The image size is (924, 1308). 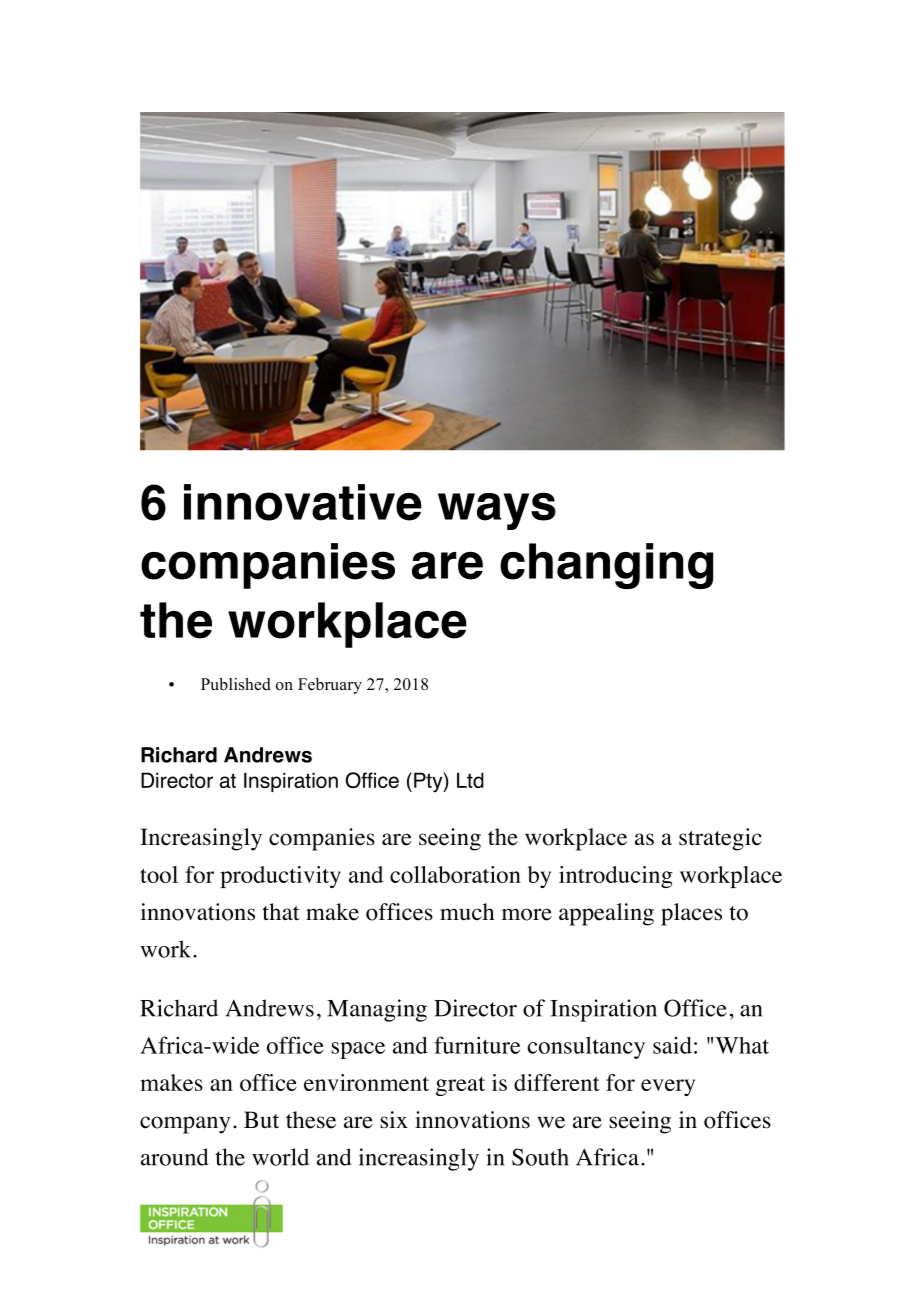 I want to click on innovative, so click(x=303, y=502).
